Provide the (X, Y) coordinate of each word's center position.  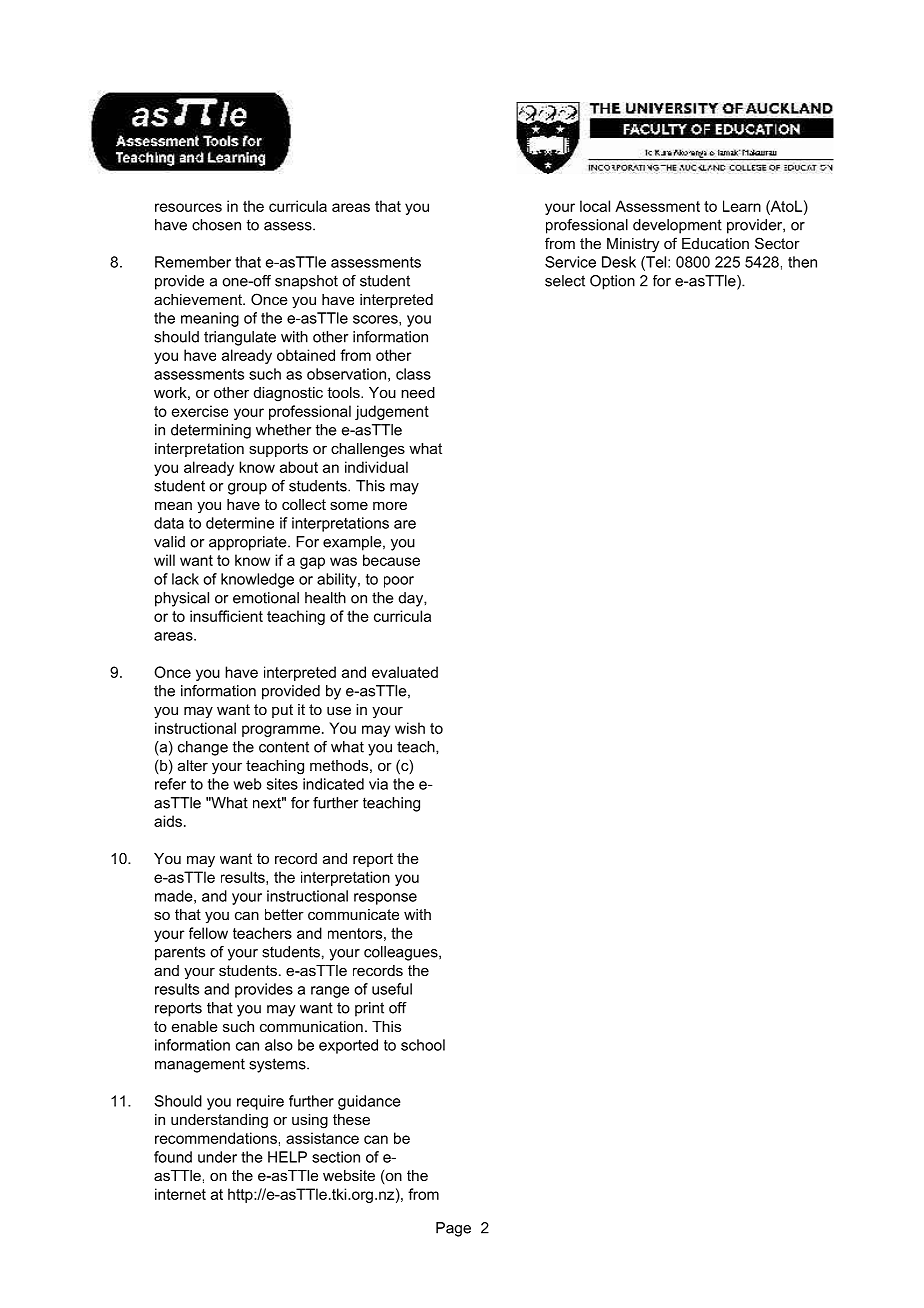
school (423, 1045)
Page (453, 1229)
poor (399, 582)
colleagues (402, 953)
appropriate (249, 543)
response (385, 899)
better (284, 914)
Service (570, 262)
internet (180, 1194)
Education (715, 243)
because (391, 560)
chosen (216, 225)
